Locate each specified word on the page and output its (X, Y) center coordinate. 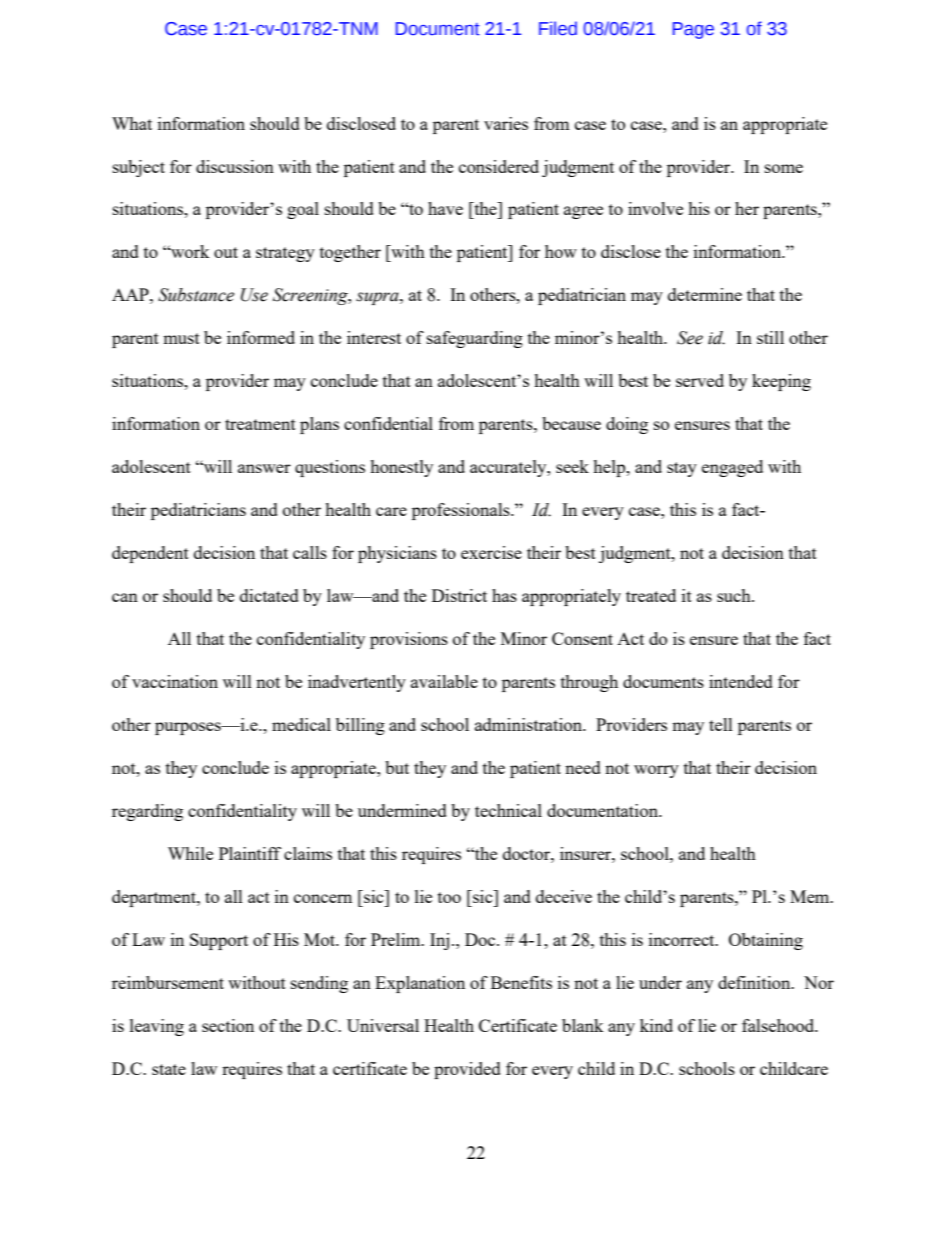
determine (705, 294)
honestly (401, 468)
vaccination (175, 681)
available (444, 681)
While (190, 853)
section (228, 1025)
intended (741, 681)
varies (506, 123)
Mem (811, 896)
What (132, 123)
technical (508, 810)
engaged (732, 468)
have (445, 208)
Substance (196, 295)
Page (693, 30)
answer (264, 468)
